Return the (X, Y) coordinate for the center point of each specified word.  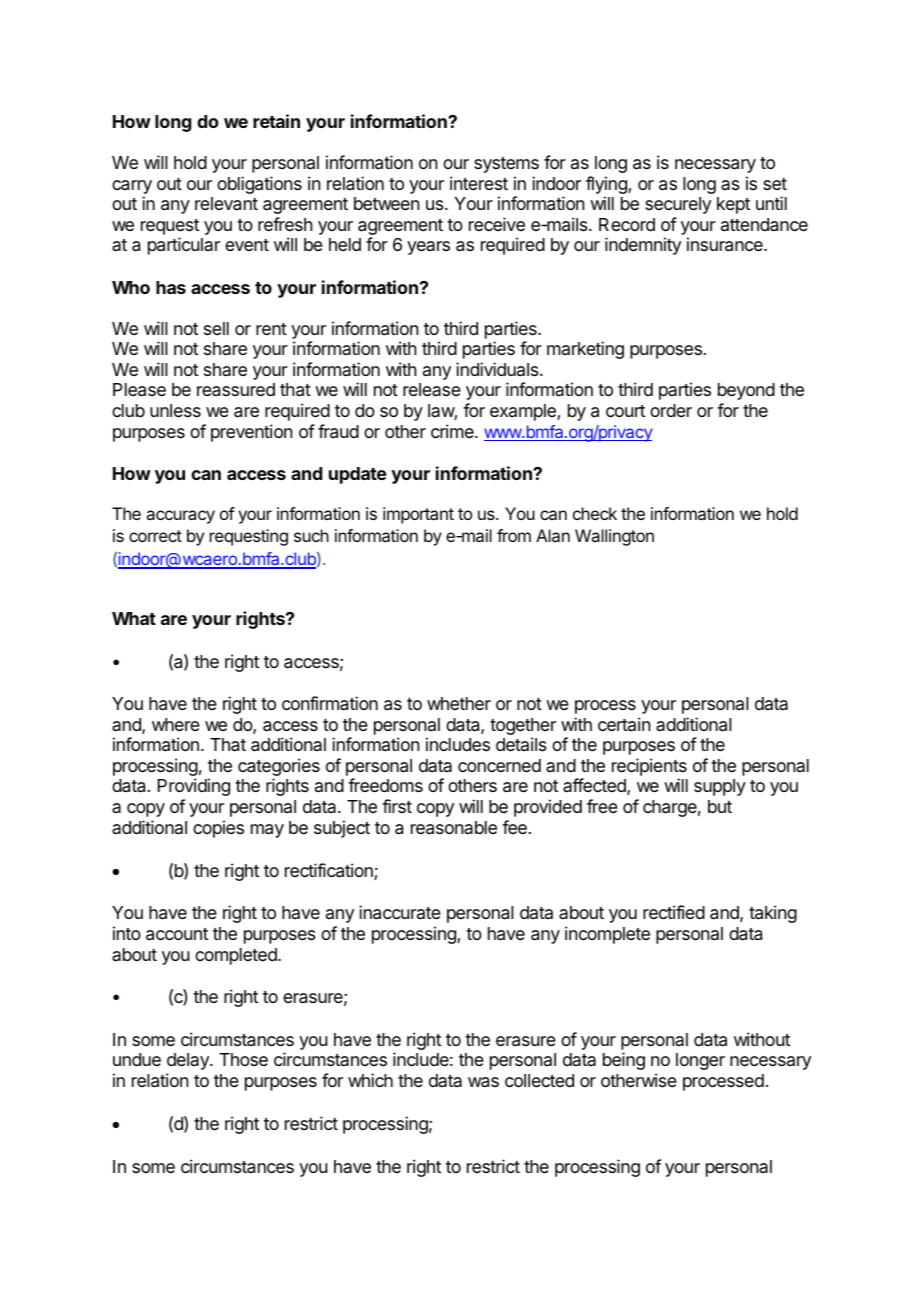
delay (189, 1061)
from (514, 535)
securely (678, 205)
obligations (259, 185)
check (595, 513)
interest (479, 183)
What (134, 618)
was (483, 1082)
